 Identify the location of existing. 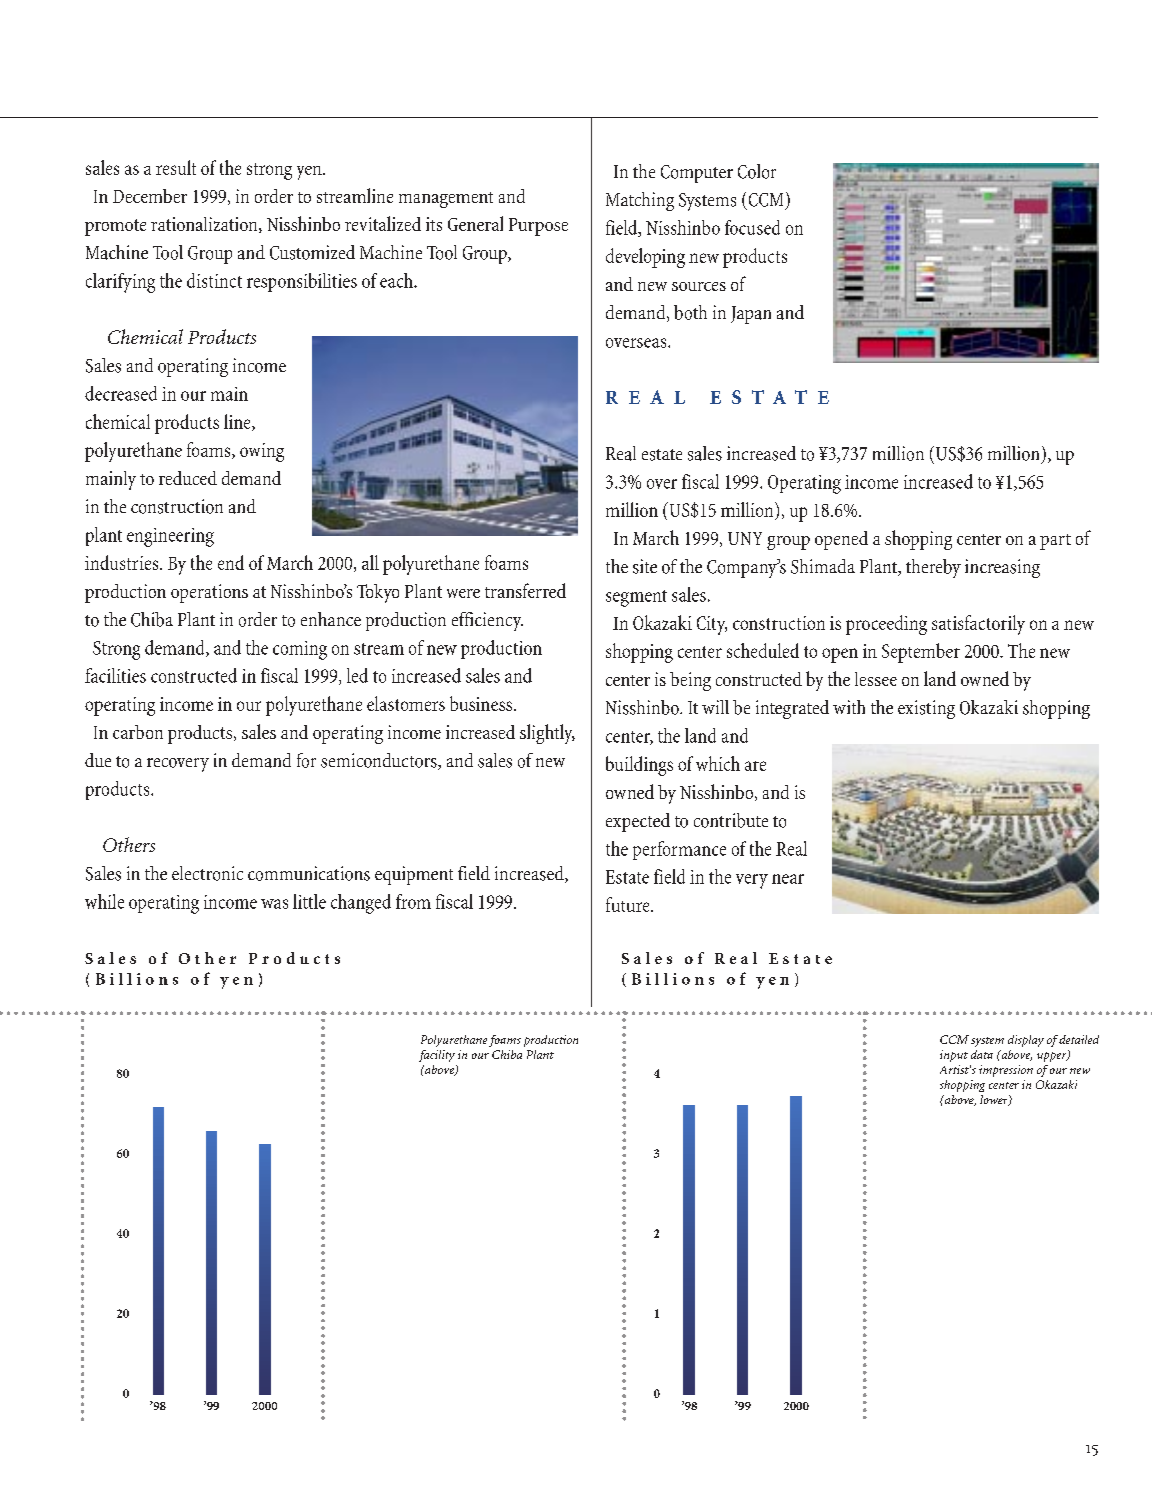
(926, 709).
